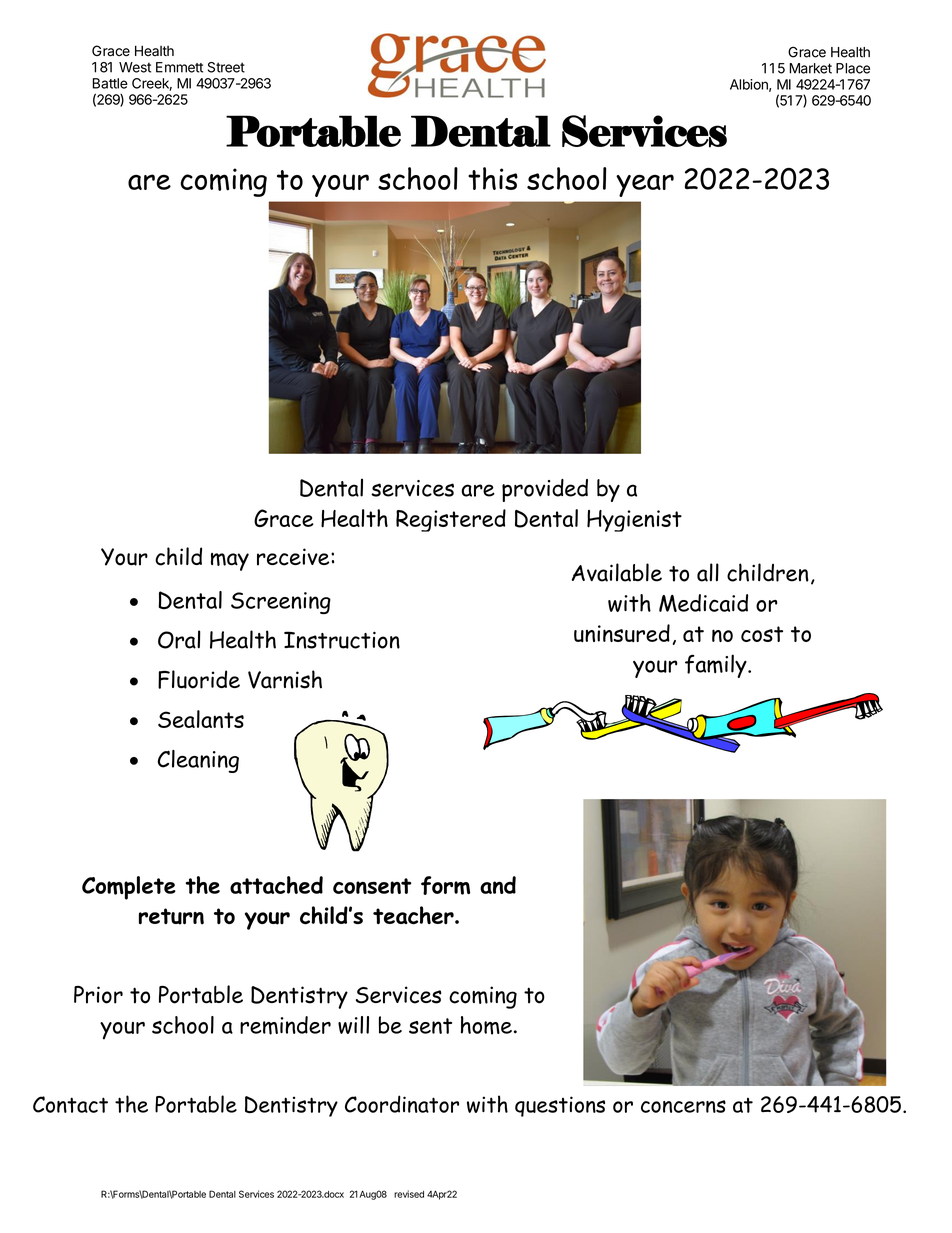 This page has height=1233, width=952. Describe the element at coordinates (179, 639) in the page. I see `Oral` at that location.
